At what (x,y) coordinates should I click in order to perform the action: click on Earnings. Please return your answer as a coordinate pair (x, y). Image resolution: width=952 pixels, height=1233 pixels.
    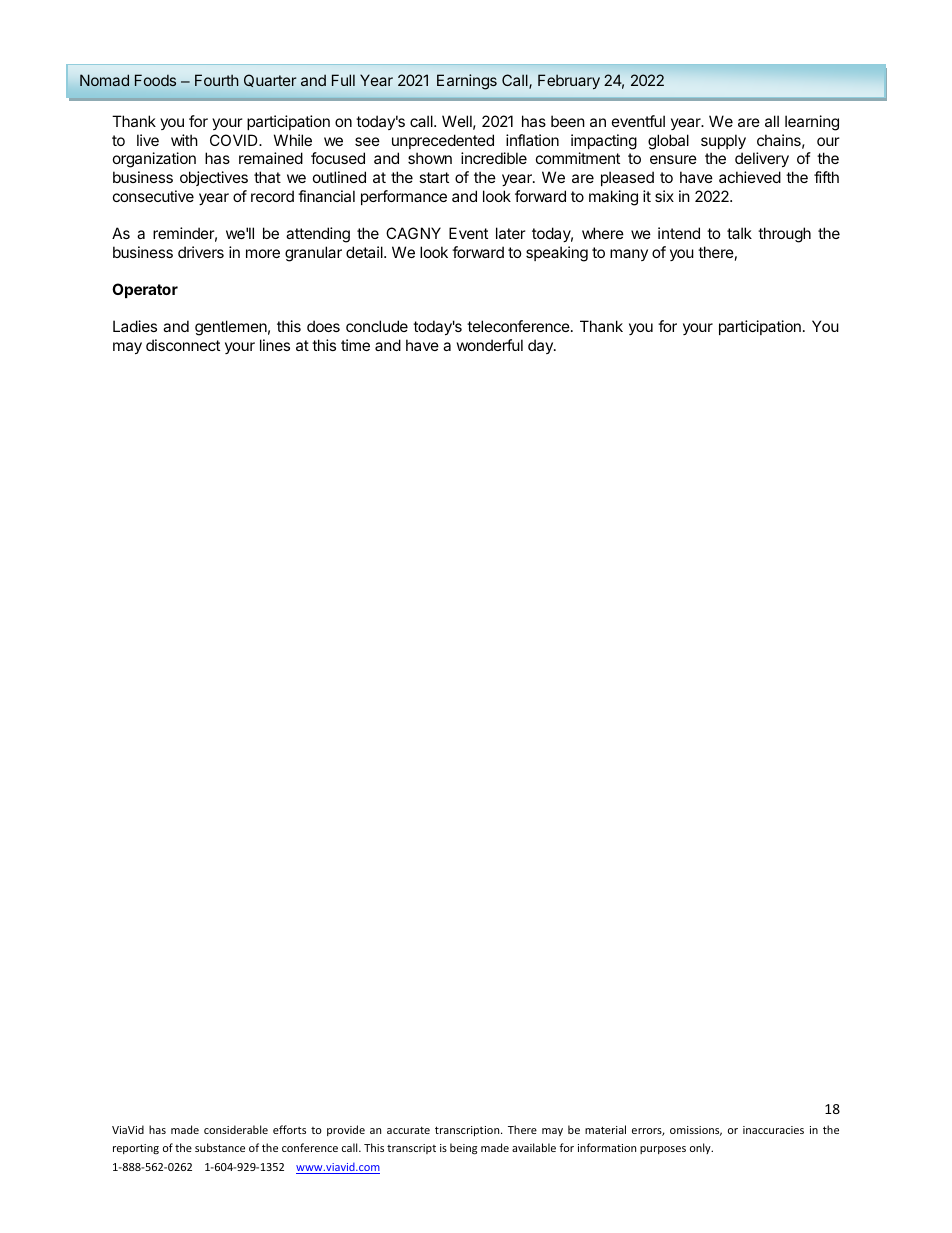
    Looking at the image, I should click on (467, 82).
